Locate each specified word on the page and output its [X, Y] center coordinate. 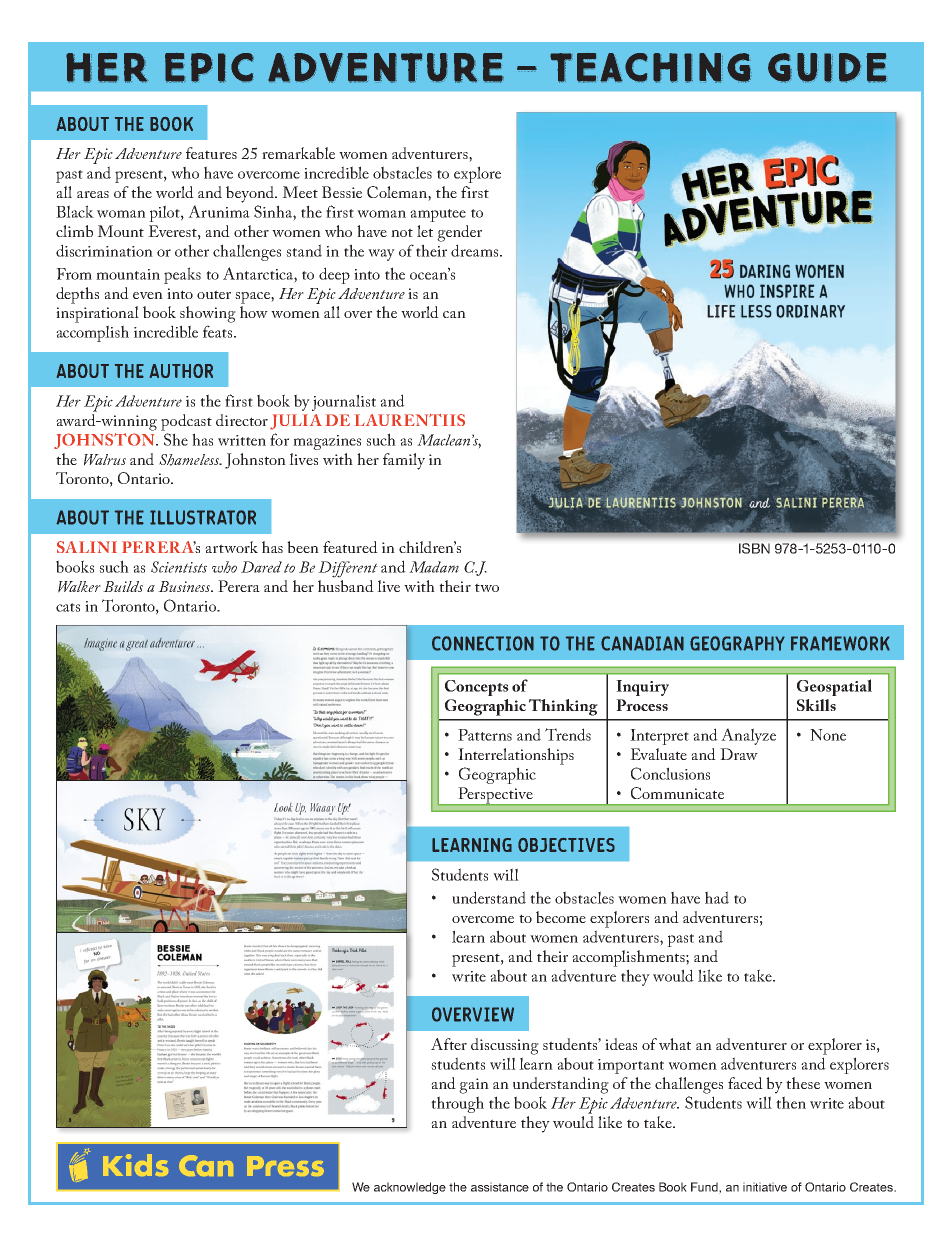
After [449, 1044]
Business [185, 586]
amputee [438, 215]
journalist [344, 402]
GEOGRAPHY [737, 643]
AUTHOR [181, 371]
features [211, 153]
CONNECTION [483, 643]
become [561, 917]
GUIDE [827, 68]
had [717, 897]
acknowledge [410, 1188]
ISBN [754, 548]
